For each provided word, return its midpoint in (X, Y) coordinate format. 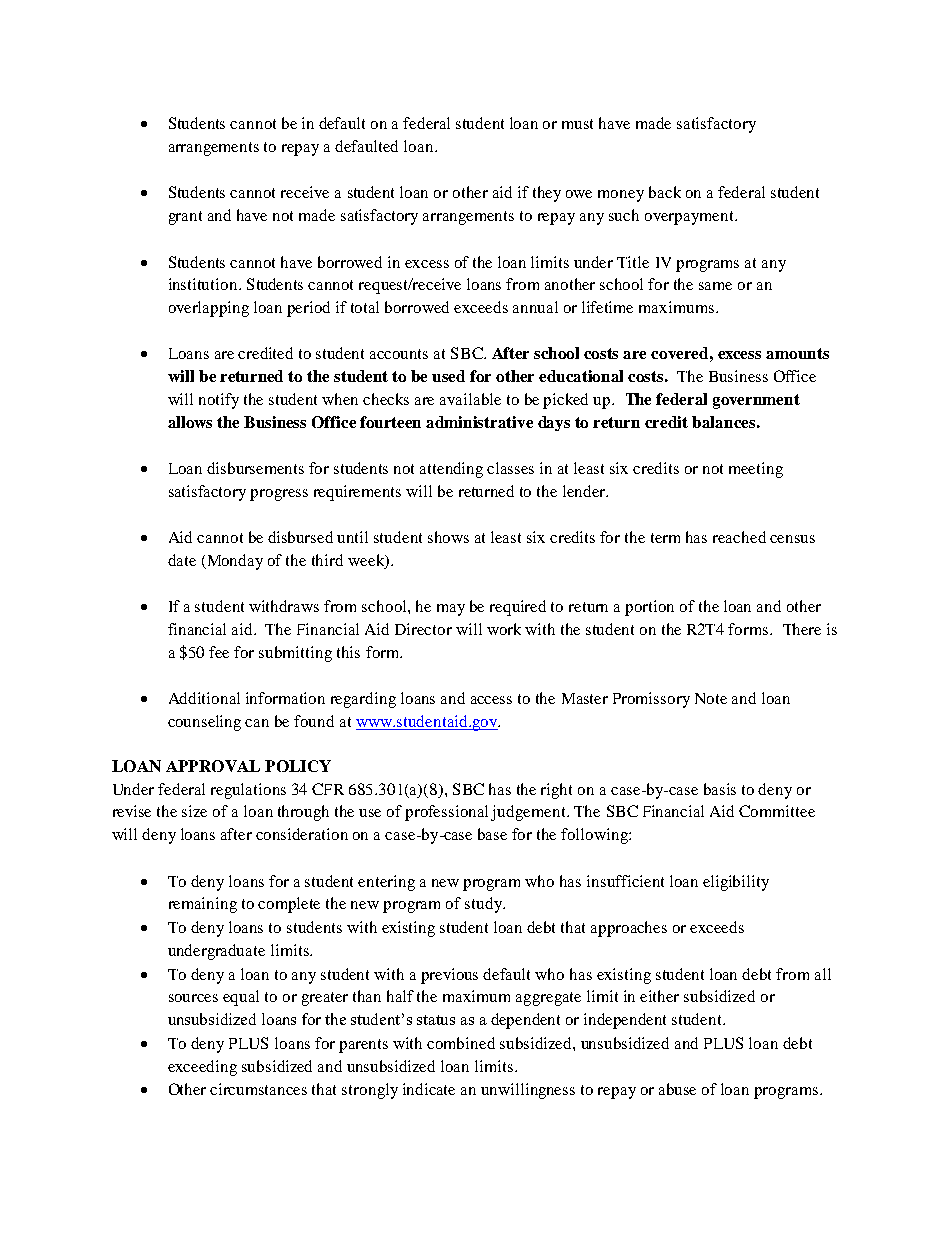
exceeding (202, 1068)
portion (649, 608)
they (547, 194)
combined (461, 1043)
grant (185, 218)
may (451, 610)
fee (219, 652)
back (665, 192)
